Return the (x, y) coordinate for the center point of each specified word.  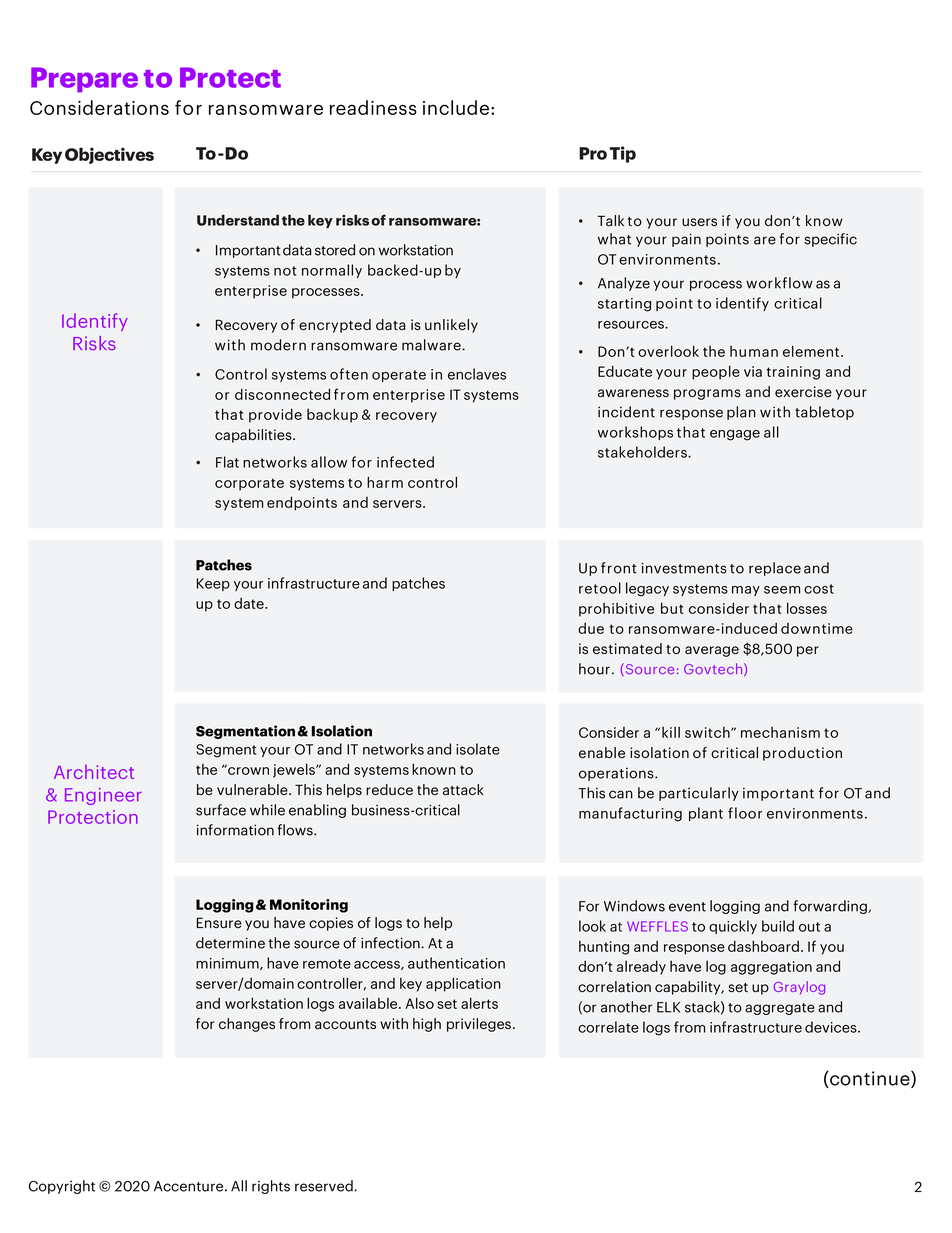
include (456, 107)
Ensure (219, 922)
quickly (733, 927)
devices (832, 1027)
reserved (325, 1186)
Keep (213, 584)
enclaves (477, 374)
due (591, 628)
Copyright (62, 1187)
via (753, 371)
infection (391, 943)
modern (278, 345)
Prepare (84, 80)
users (699, 222)
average (712, 651)
